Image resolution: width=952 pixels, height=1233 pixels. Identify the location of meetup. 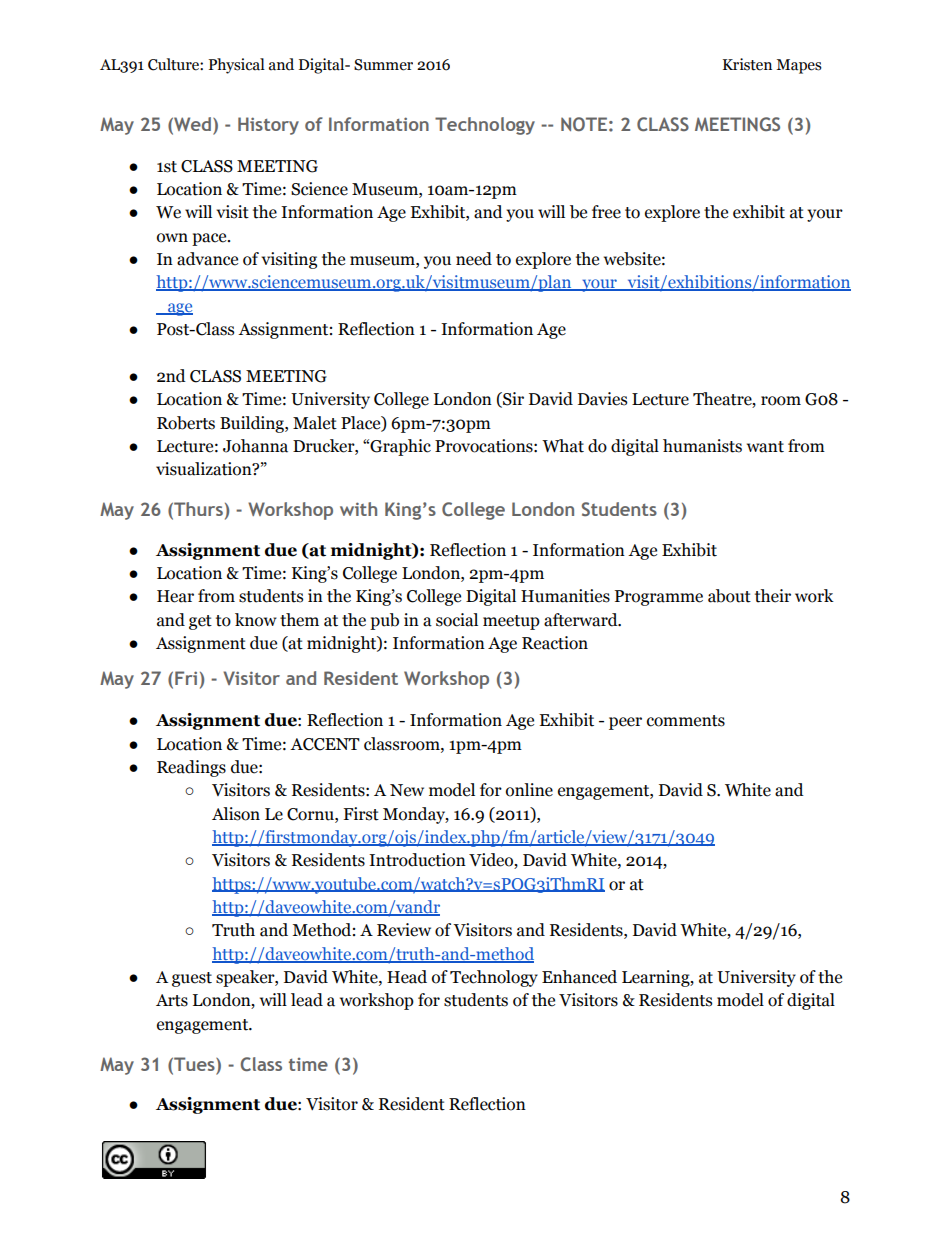
(511, 622).
